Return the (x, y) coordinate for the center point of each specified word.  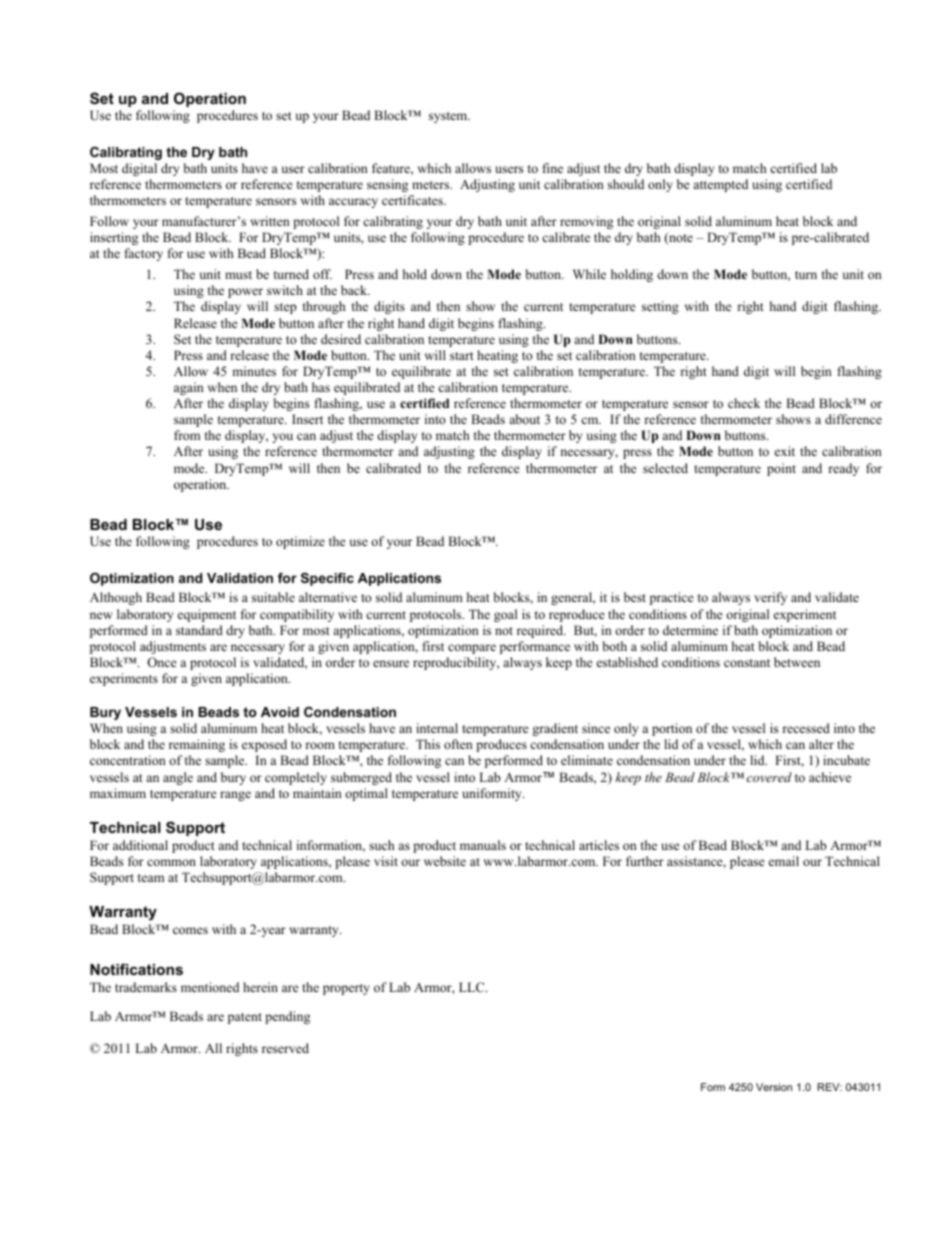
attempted (720, 185)
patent (245, 1018)
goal (505, 615)
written (270, 221)
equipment (207, 615)
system (449, 117)
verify (770, 598)
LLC (473, 987)
